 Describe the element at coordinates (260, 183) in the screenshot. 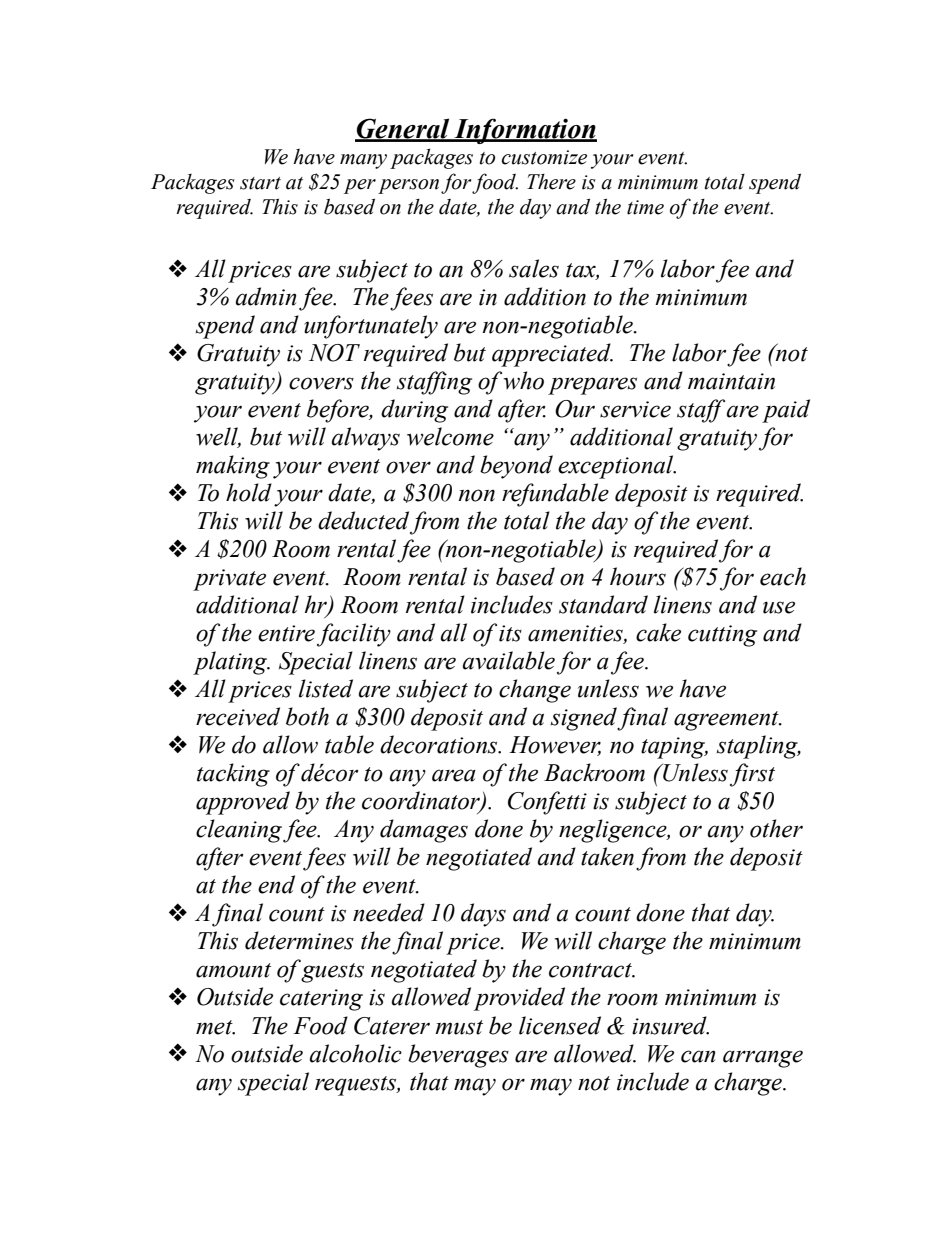

I see `start` at that location.
